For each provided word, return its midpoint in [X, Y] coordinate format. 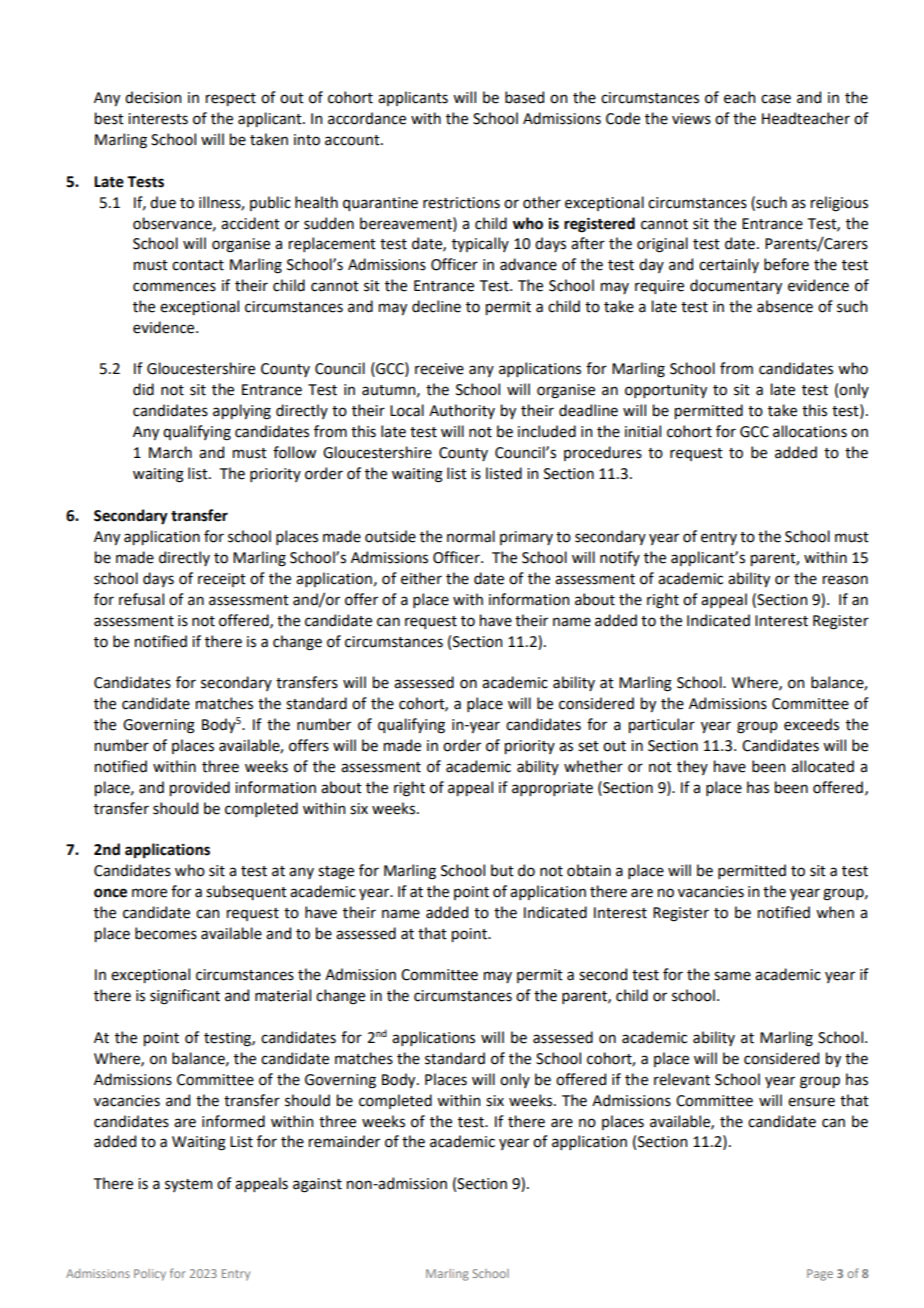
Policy [150, 1275]
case [776, 99]
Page [820, 1275]
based [524, 97]
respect [231, 99]
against [317, 1185]
